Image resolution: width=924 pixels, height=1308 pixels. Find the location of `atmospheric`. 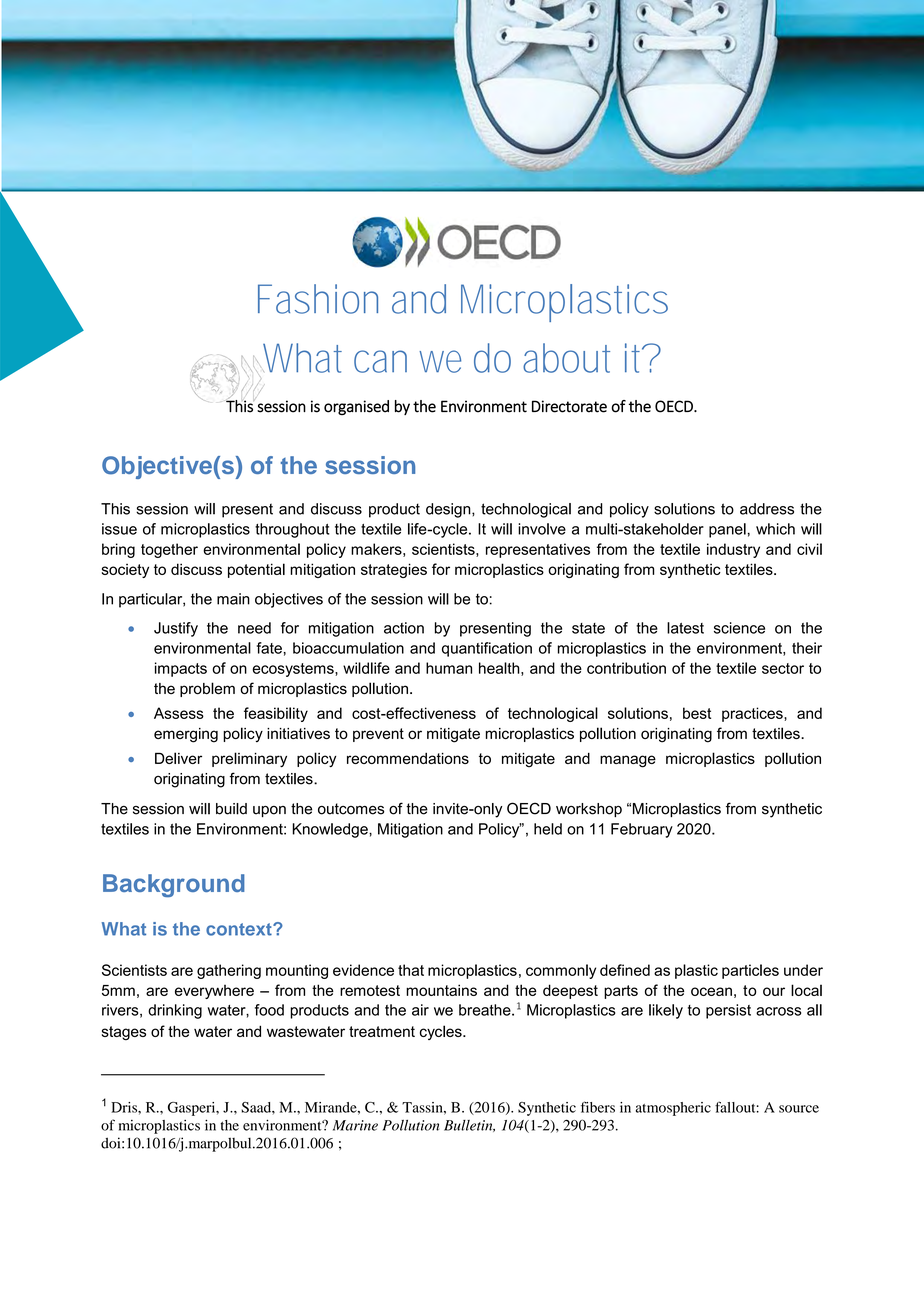

atmospheric is located at coordinates (673, 1109).
